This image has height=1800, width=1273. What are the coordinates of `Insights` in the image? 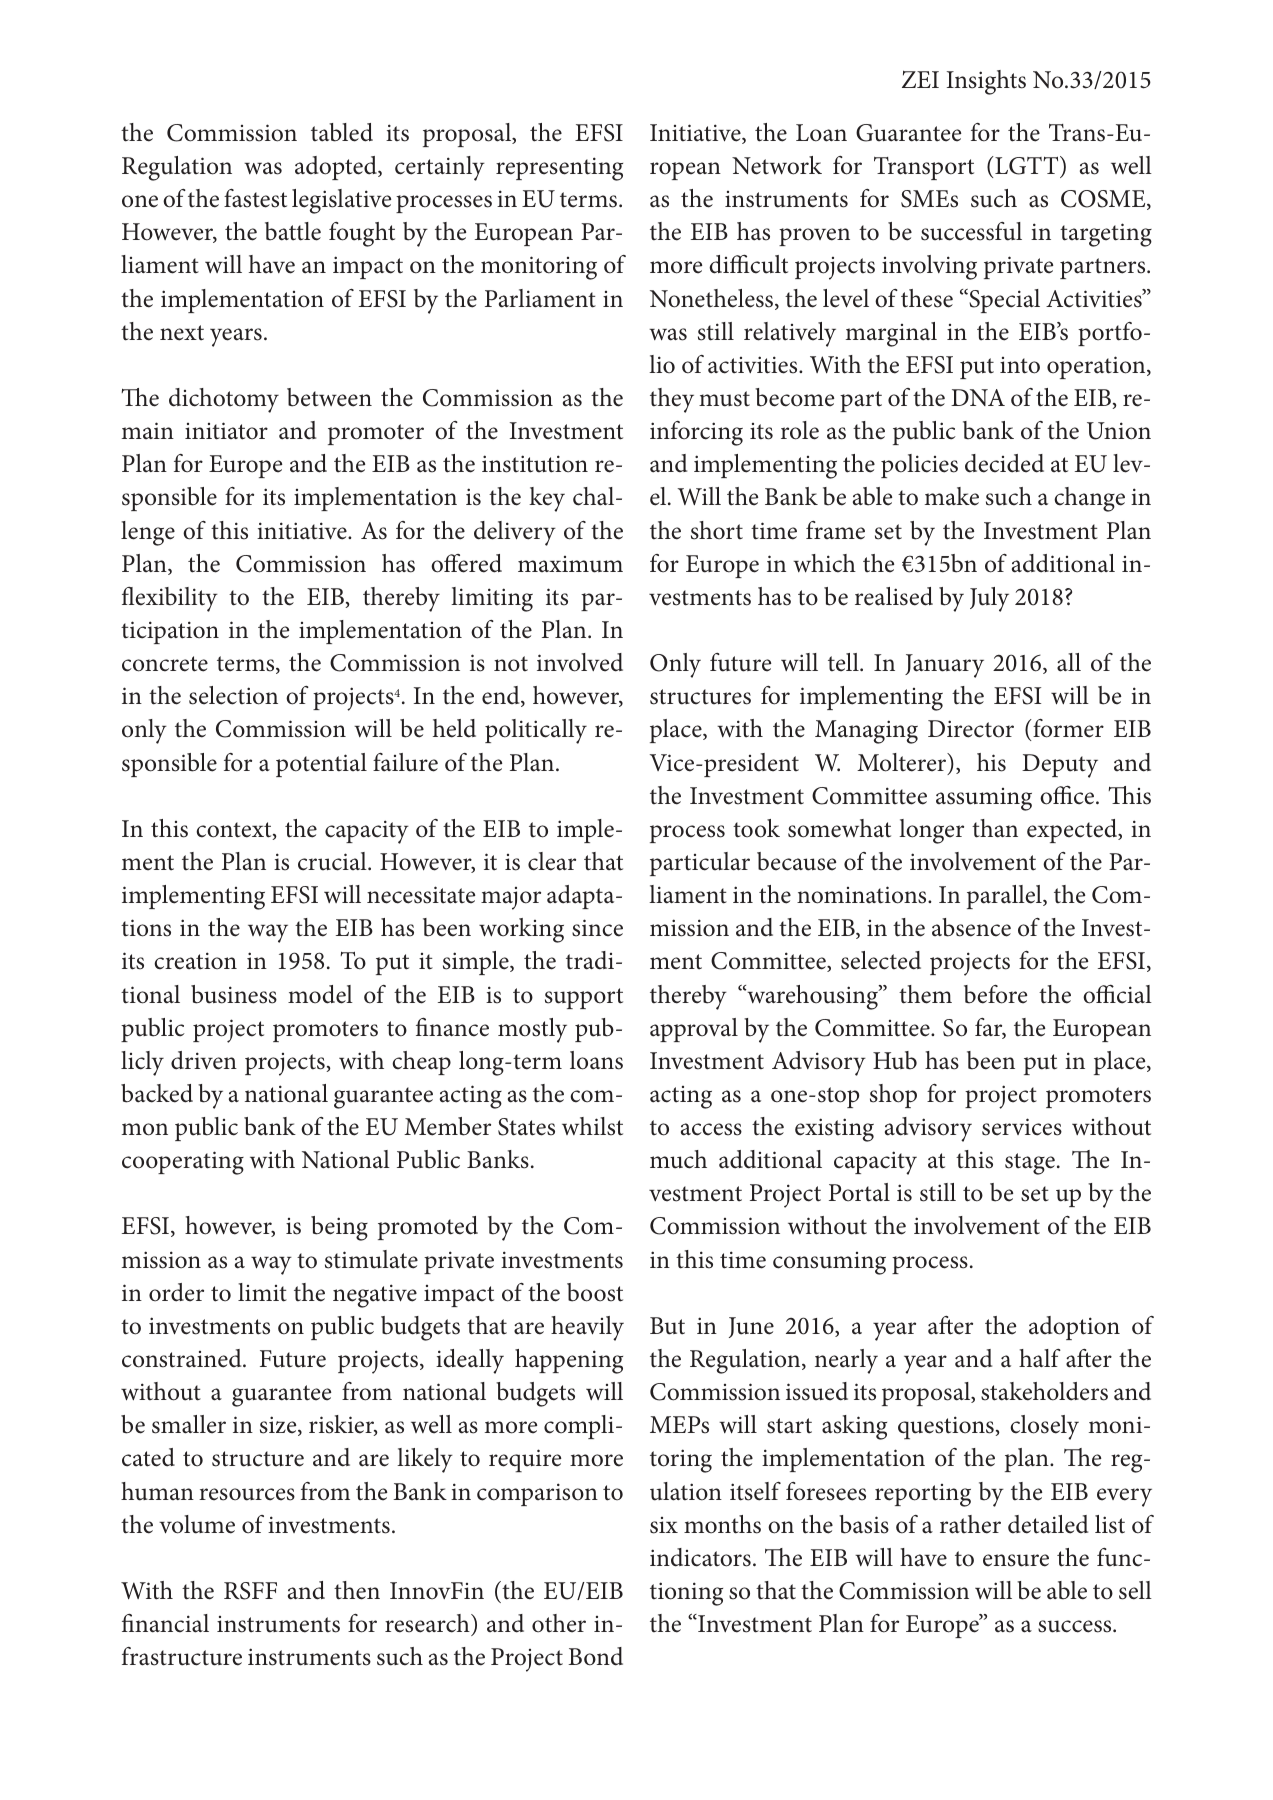 It's located at (986, 82).
